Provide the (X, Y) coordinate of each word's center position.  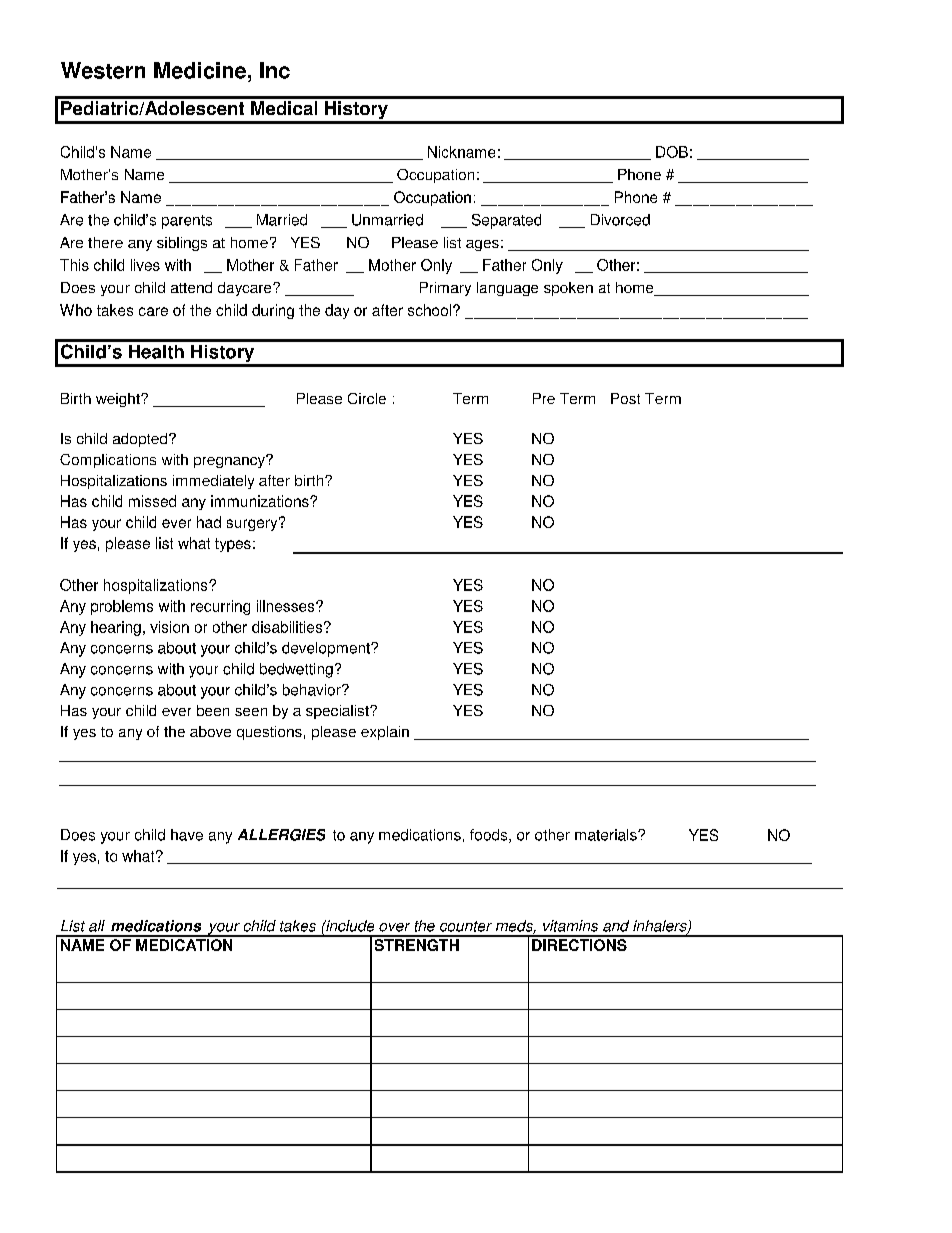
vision (169, 627)
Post (625, 398)
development (327, 649)
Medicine (200, 70)
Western (103, 70)
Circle (367, 398)
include (349, 926)
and (616, 926)
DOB (672, 152)
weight (119, 400)
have (187, 835)
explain (385, 733)
